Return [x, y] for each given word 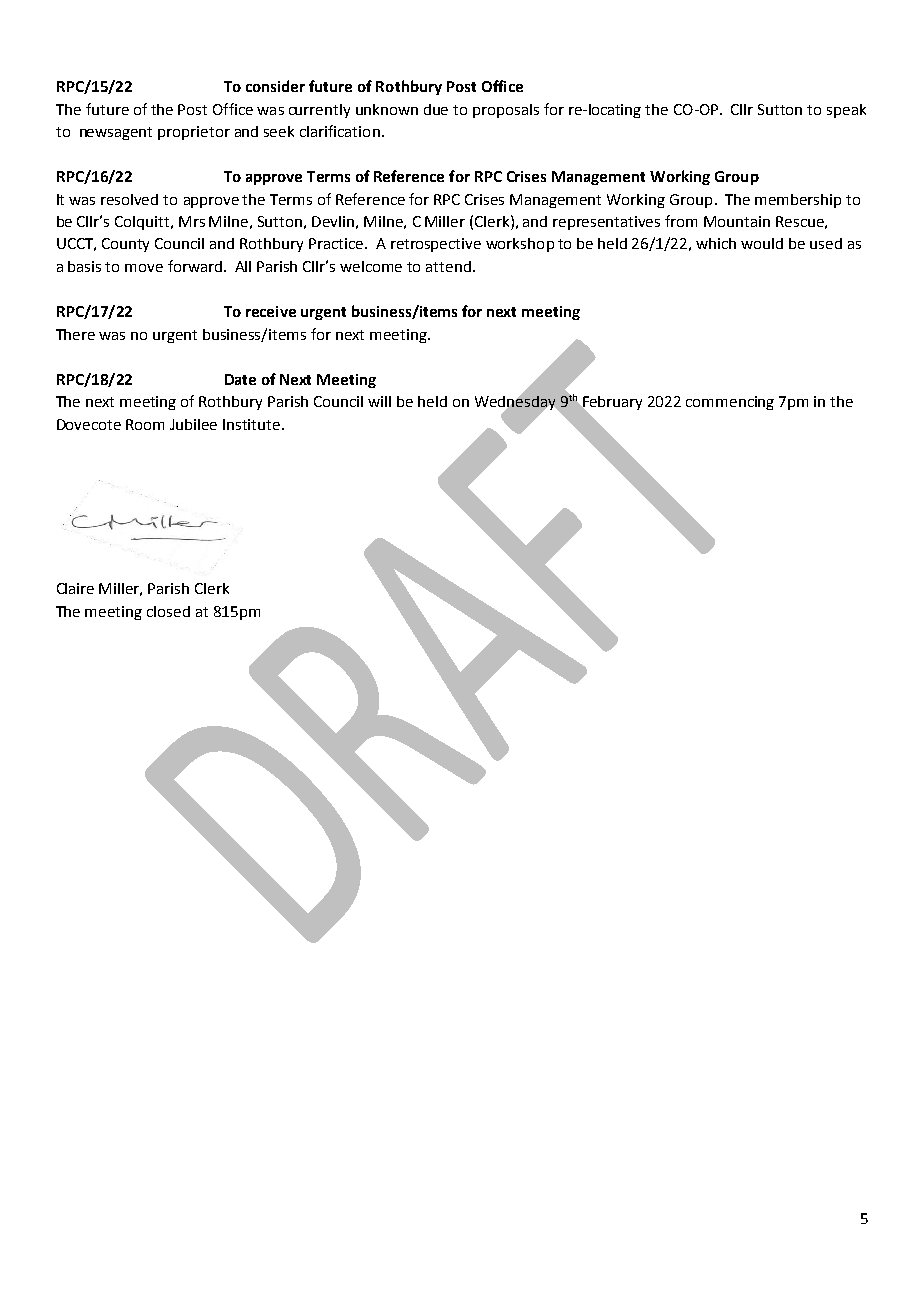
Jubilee [193, 424]
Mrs [192, 221]
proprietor [194, 133]
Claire [75, 588]
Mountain [737, 221]
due [436, 109]
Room [145, 424]
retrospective [436, 245]
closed [168, 611]
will [379, 401]
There [75, 334]
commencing [730, 403]
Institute [253, 424]
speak [846, 111]
